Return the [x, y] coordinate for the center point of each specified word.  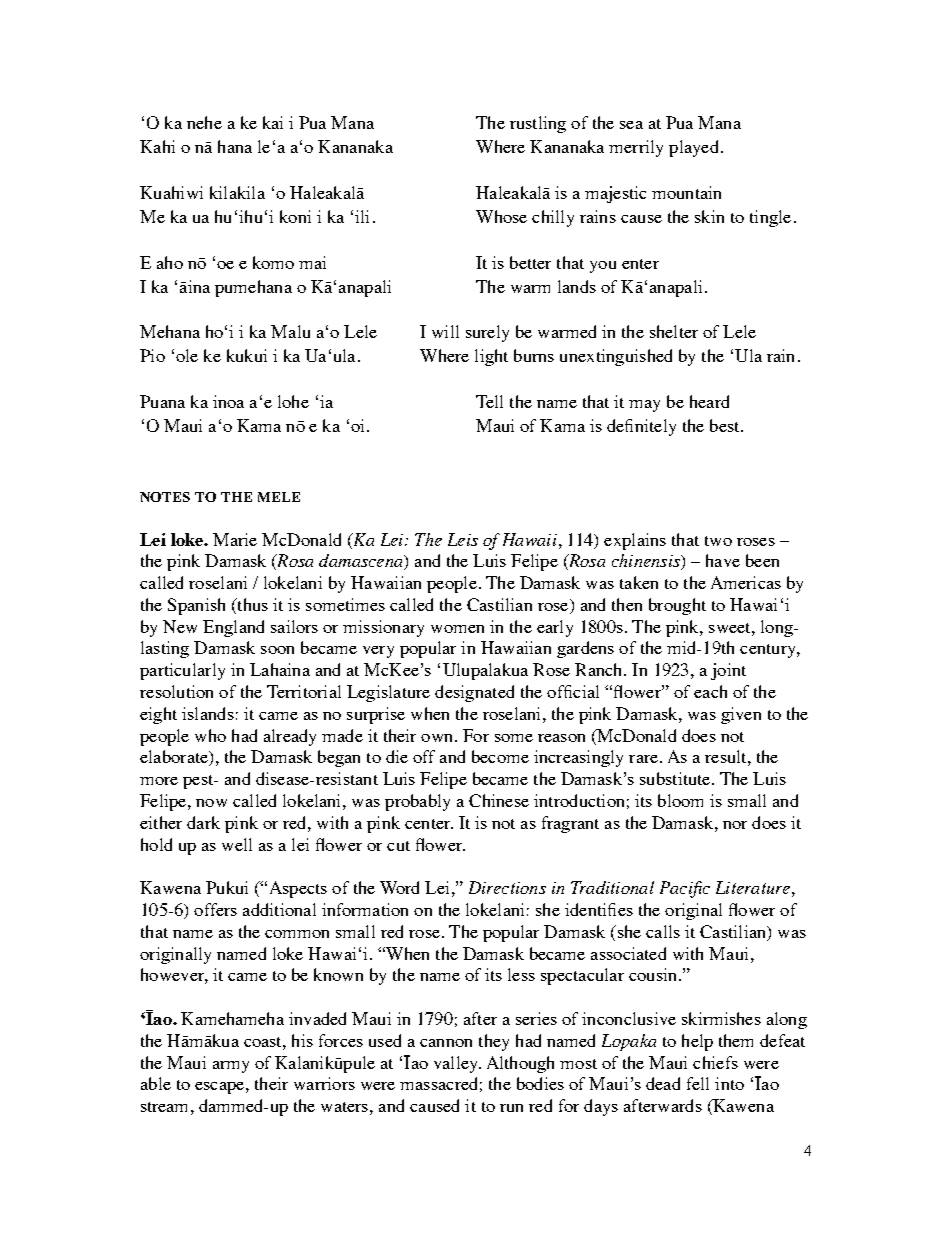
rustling [538, 124]
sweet [731, 628]
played [693, 148]
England [233, 628]
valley [457, 1064]
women [457, 629]
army [231, 1067]
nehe [204, 122]
